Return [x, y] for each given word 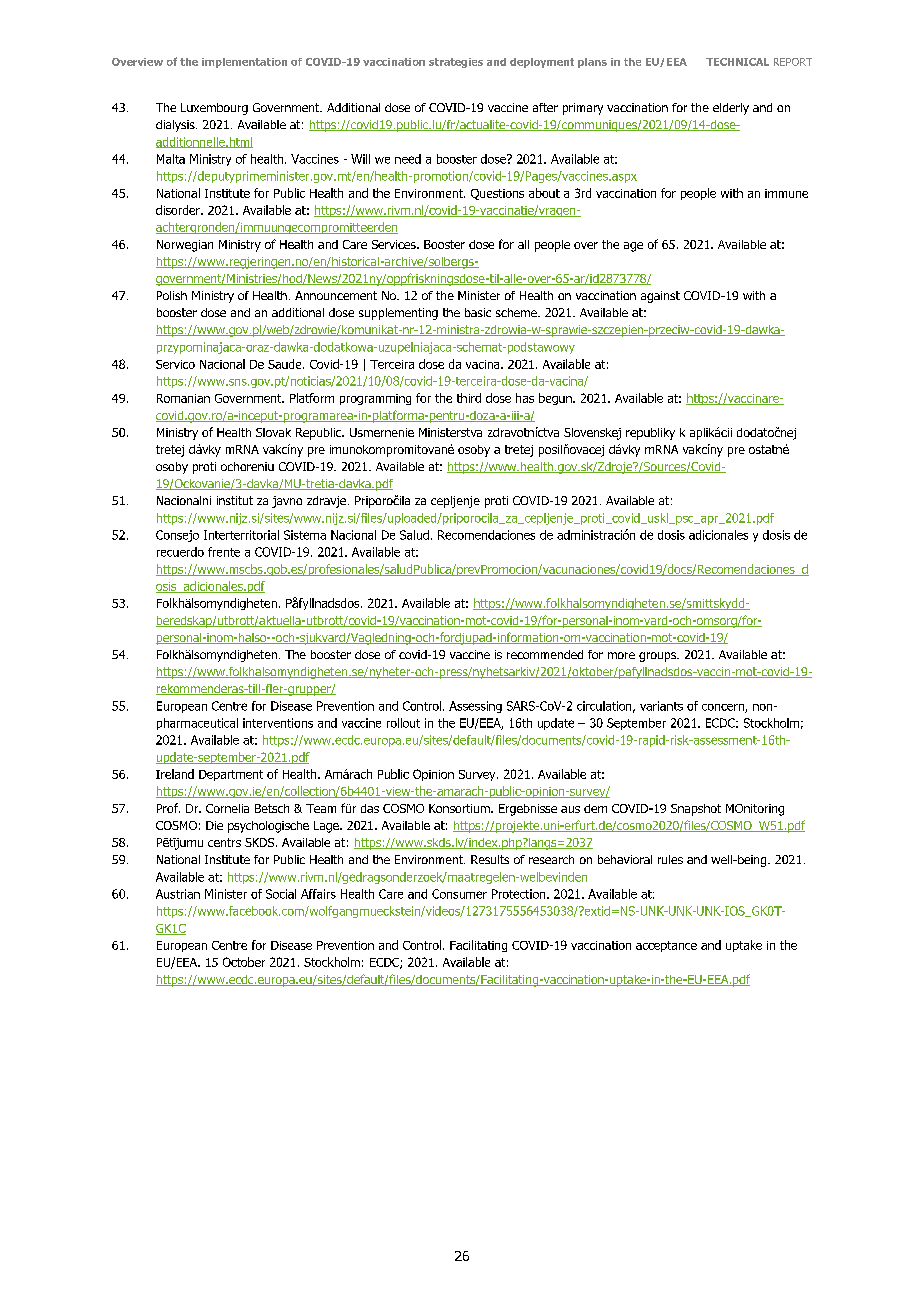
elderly [731, 109]
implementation [244, 63]
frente [224, 552]
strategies [456, 63]
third [469, 398]
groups [659, 657]
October [244, 962]
